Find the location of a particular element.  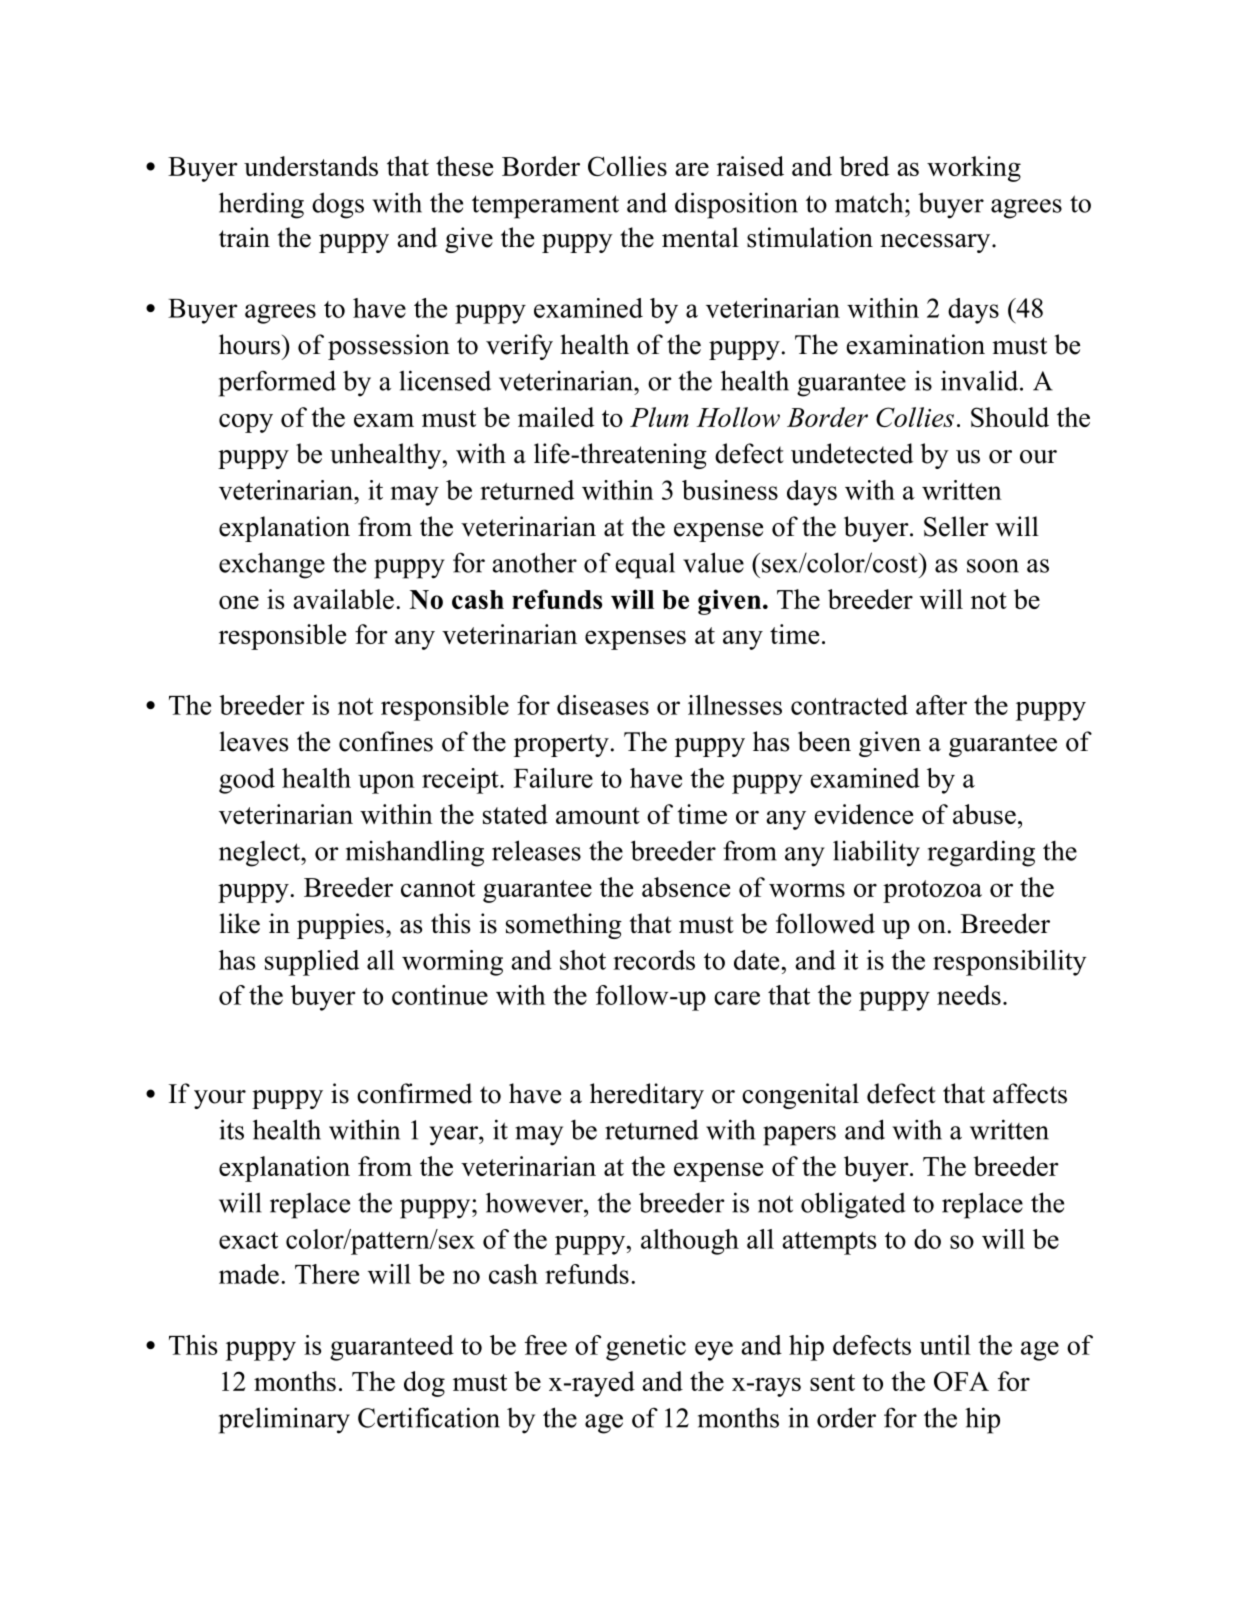

OFA is located at coordinates (961, 1381).
